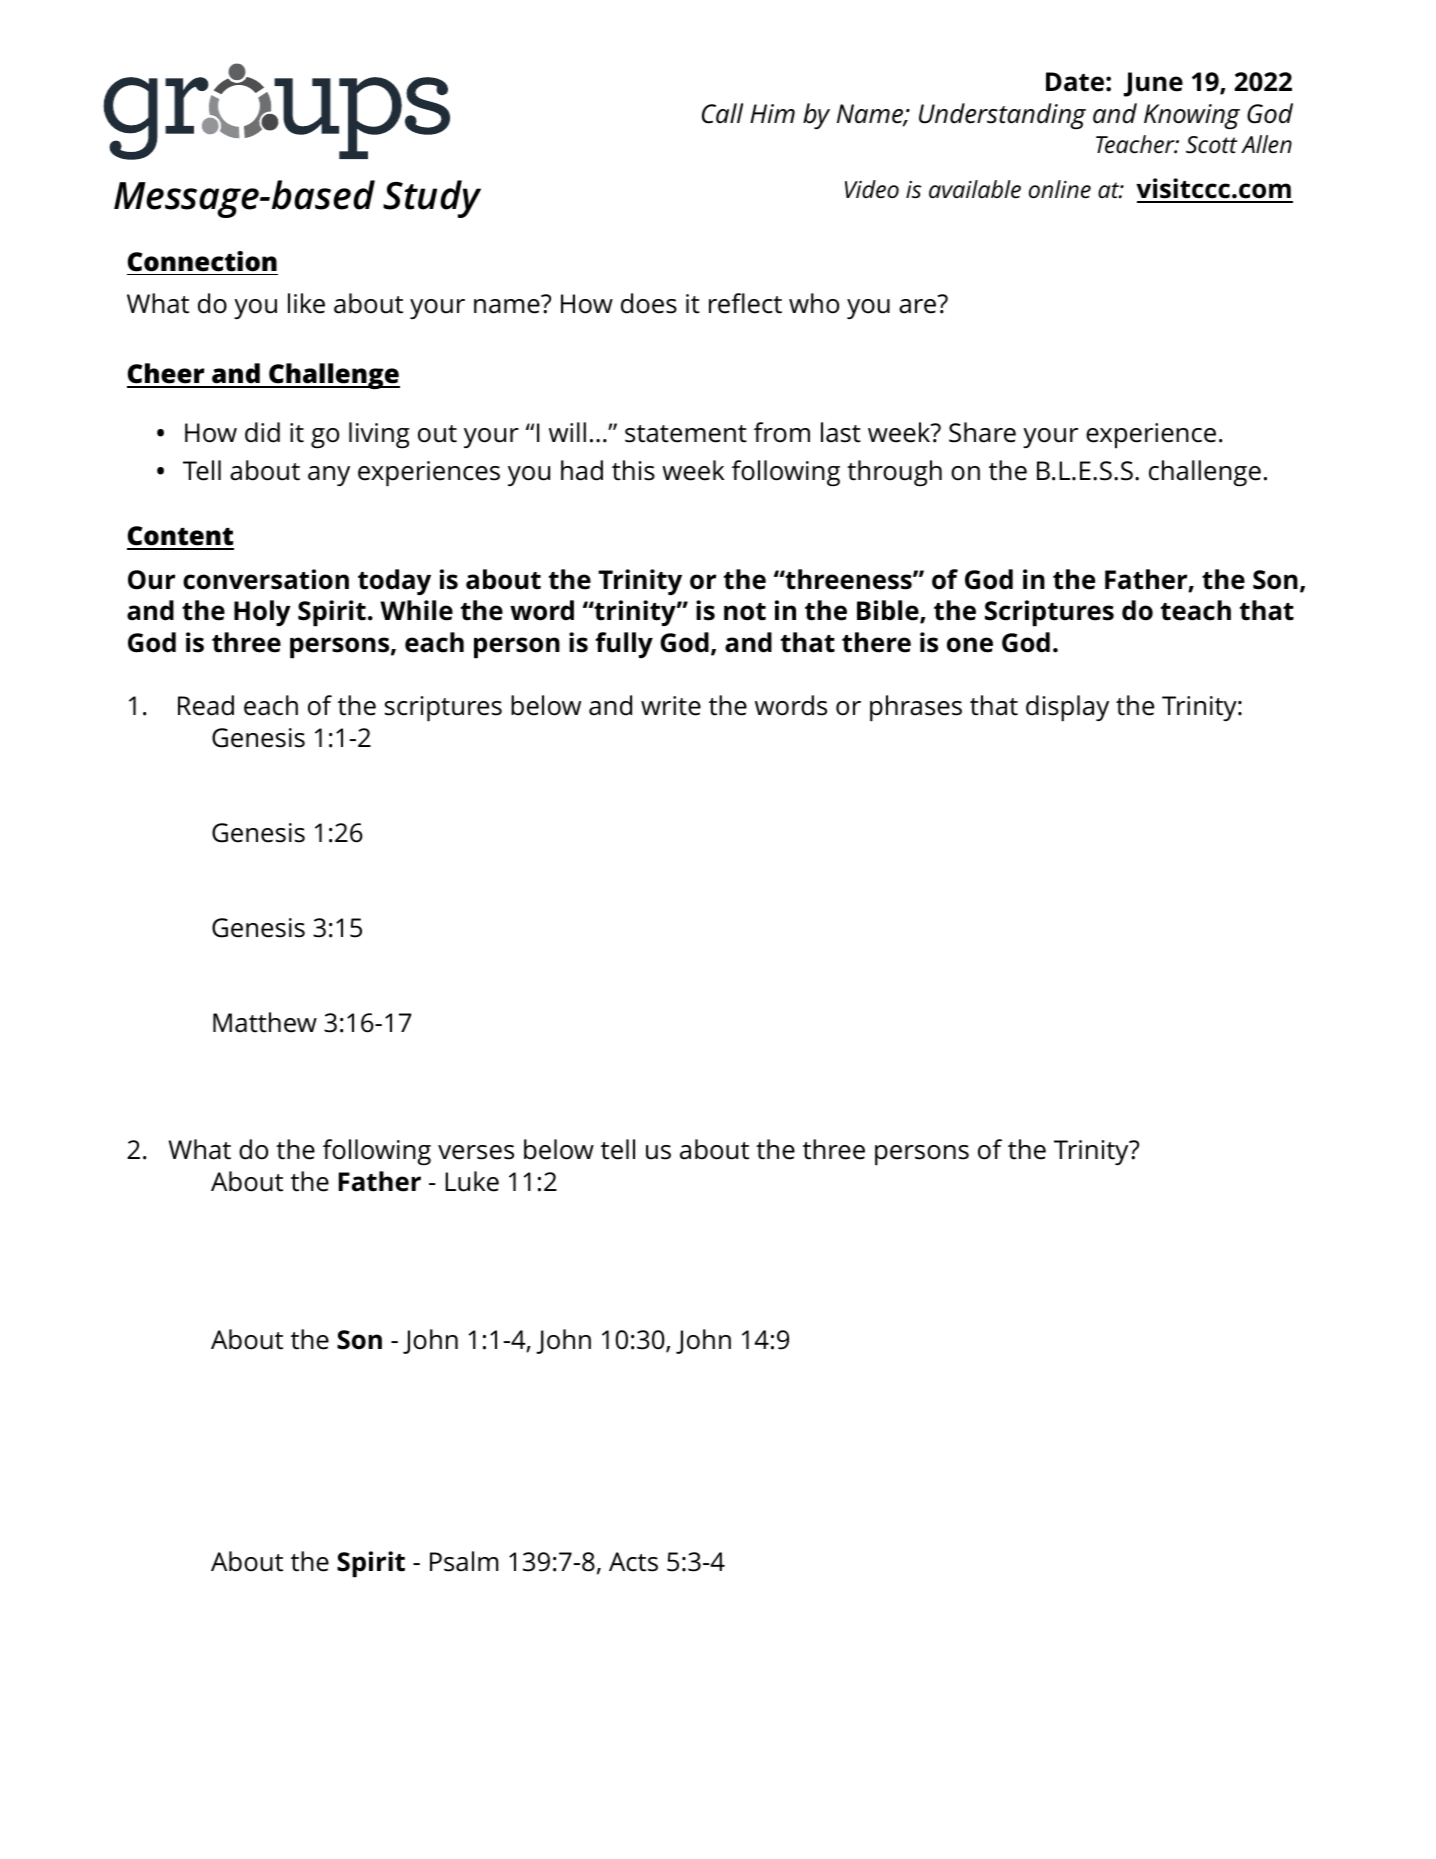 The width and height of the screenshot is (1436, 1859). Describe the element at coordinates (722, 113) in the screenshot. I see `Call` at that location.
